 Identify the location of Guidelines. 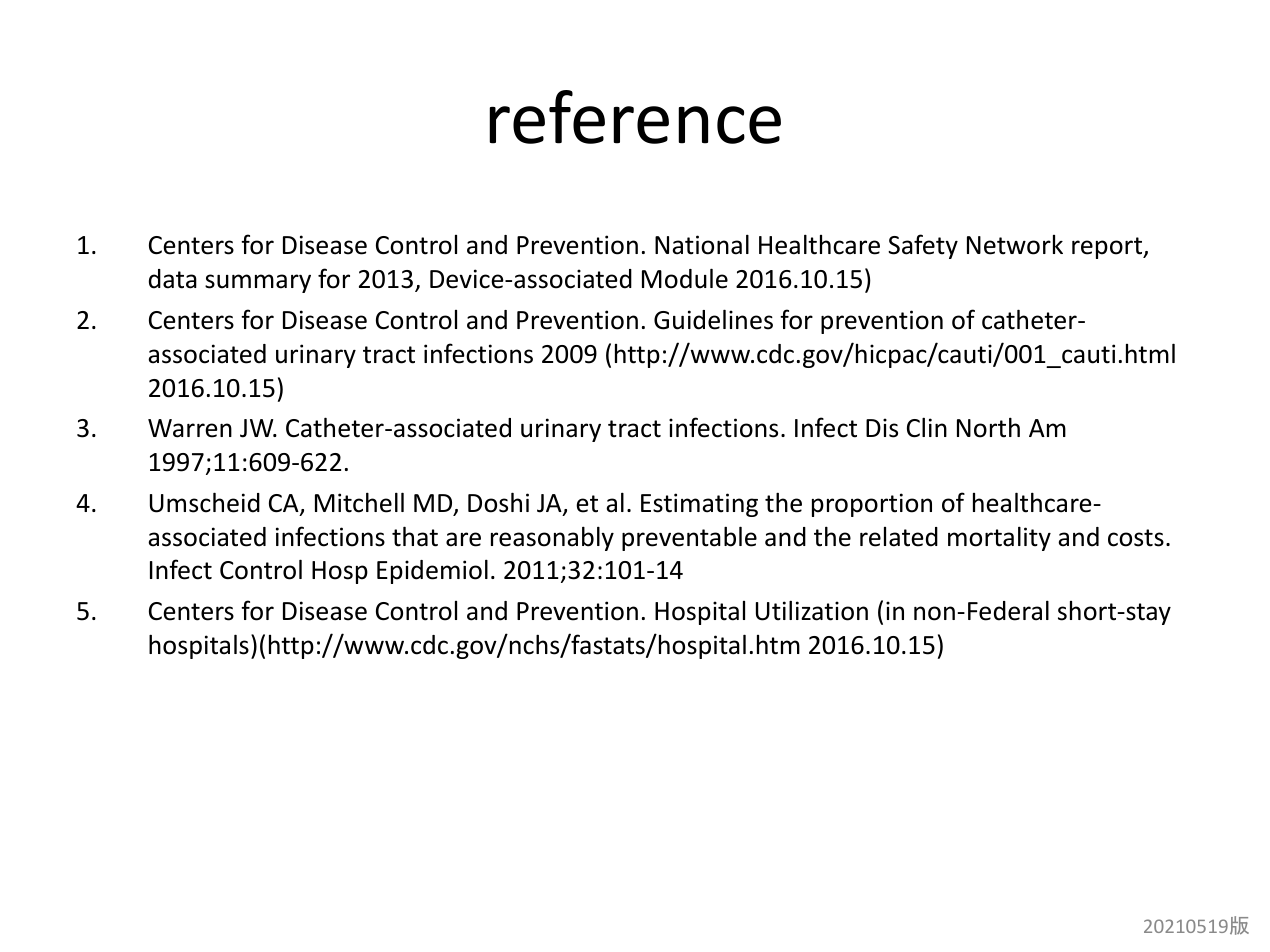
(713, 319).
